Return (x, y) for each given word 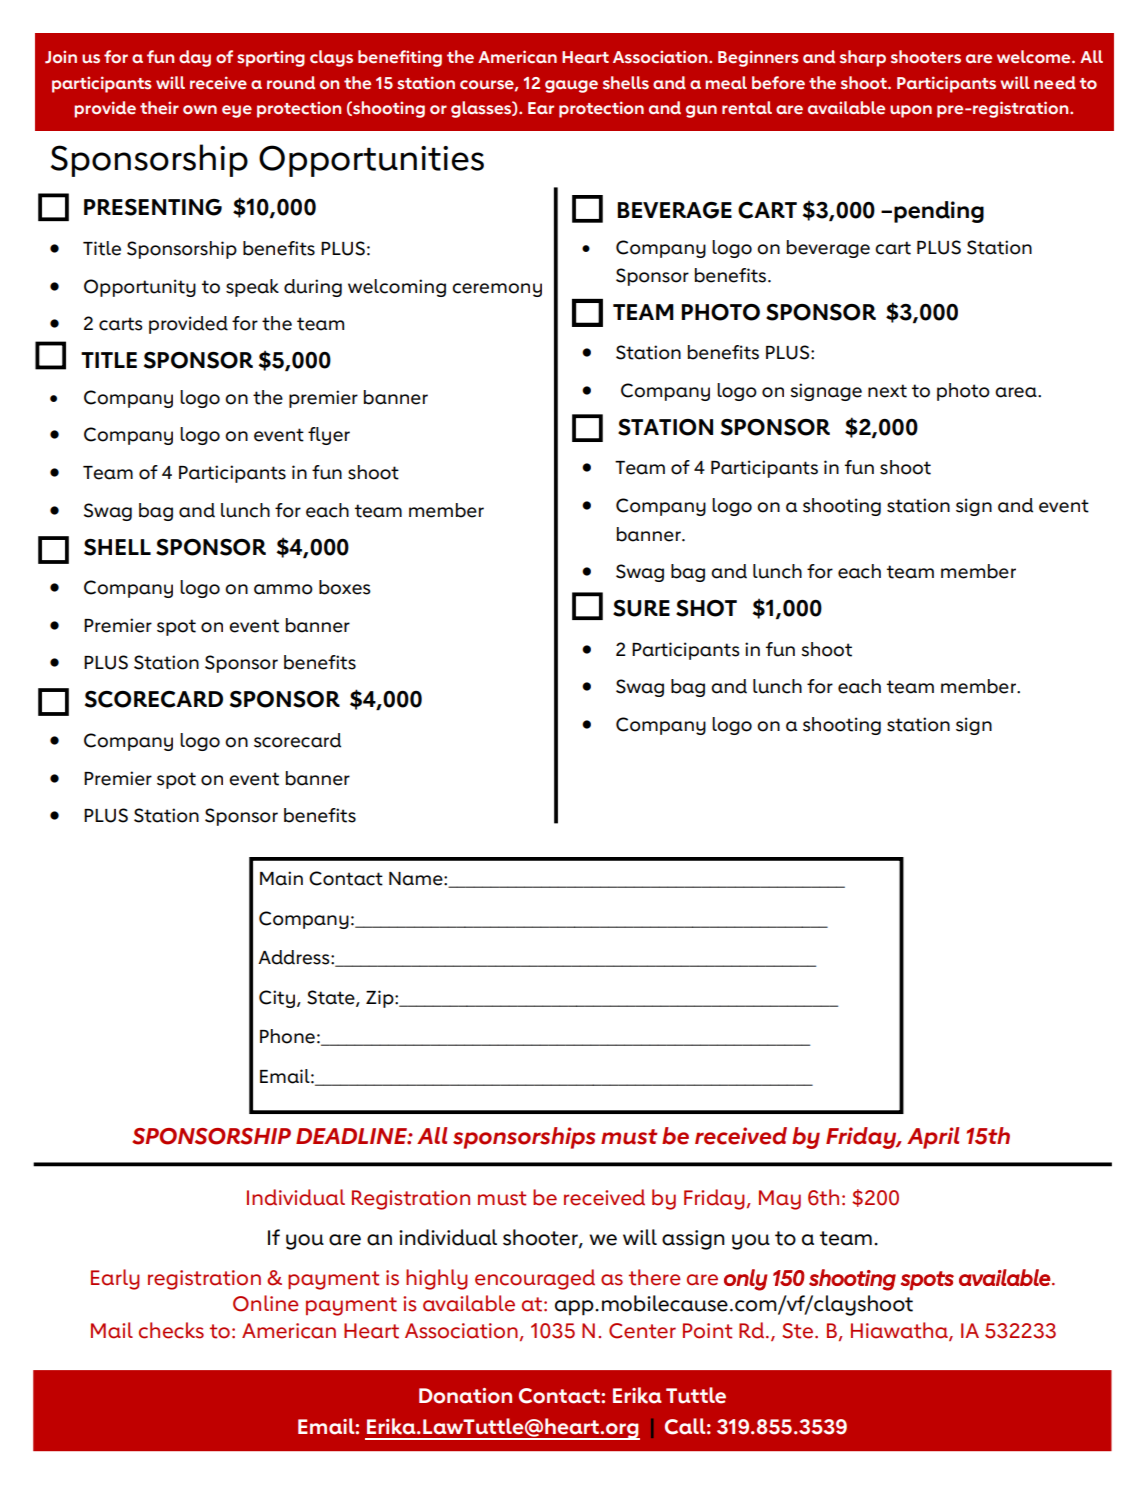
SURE (641, 608)
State (332, 998)
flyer (329, 436)
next (887, 391)
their (159, 108)
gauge (571, 86)
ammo (283, 589)
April (933, 1138)
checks (171, 1330)
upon (911, 111)
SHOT (706, 608)
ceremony (497, 290)
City (277, 999)
